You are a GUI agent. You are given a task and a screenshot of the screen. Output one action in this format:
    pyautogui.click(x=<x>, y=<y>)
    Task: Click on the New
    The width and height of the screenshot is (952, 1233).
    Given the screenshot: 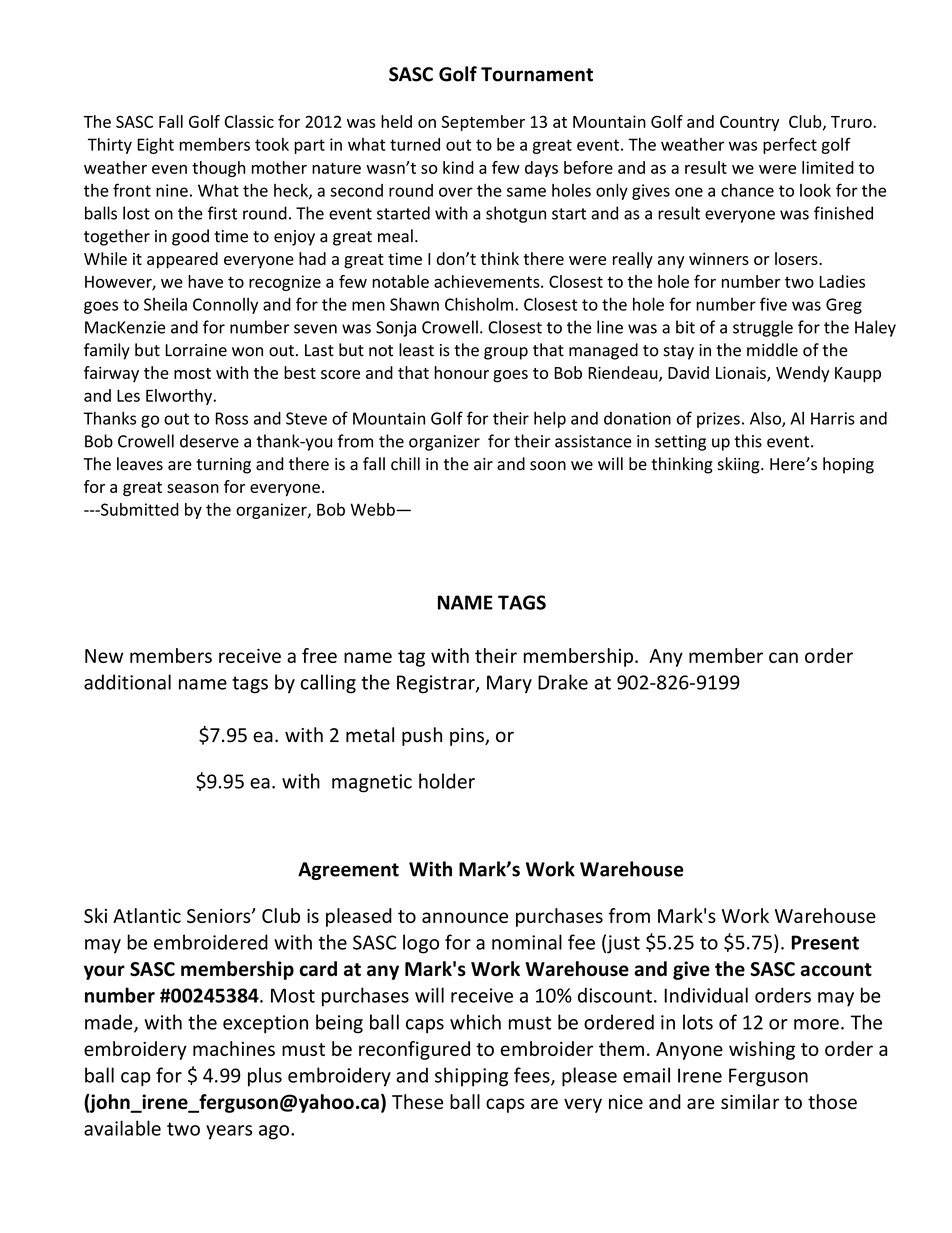 What is the action you would take?
    pyautogui.click(x=104, y=656)
